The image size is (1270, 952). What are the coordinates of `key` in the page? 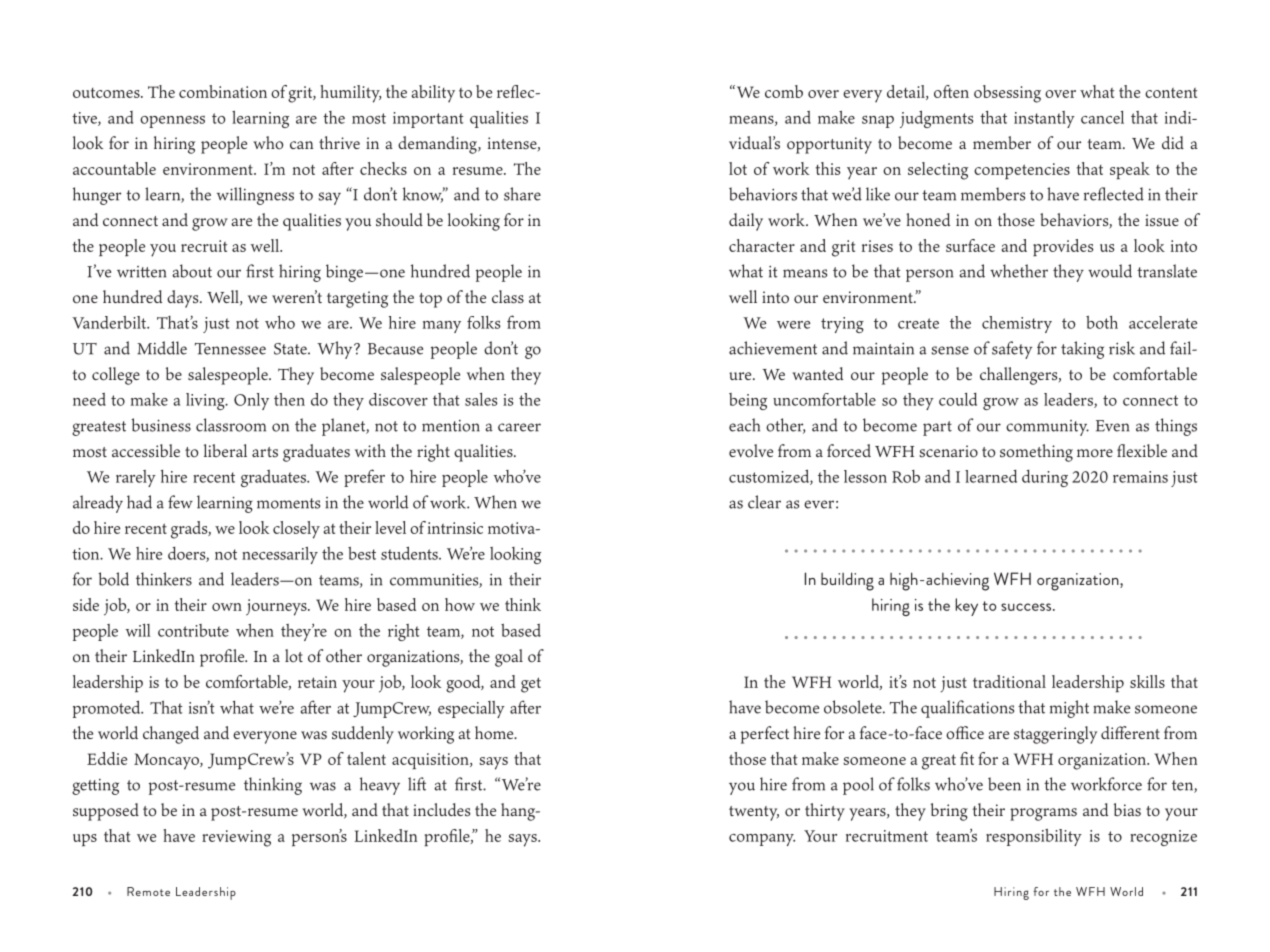 It's located at (966, 607).
